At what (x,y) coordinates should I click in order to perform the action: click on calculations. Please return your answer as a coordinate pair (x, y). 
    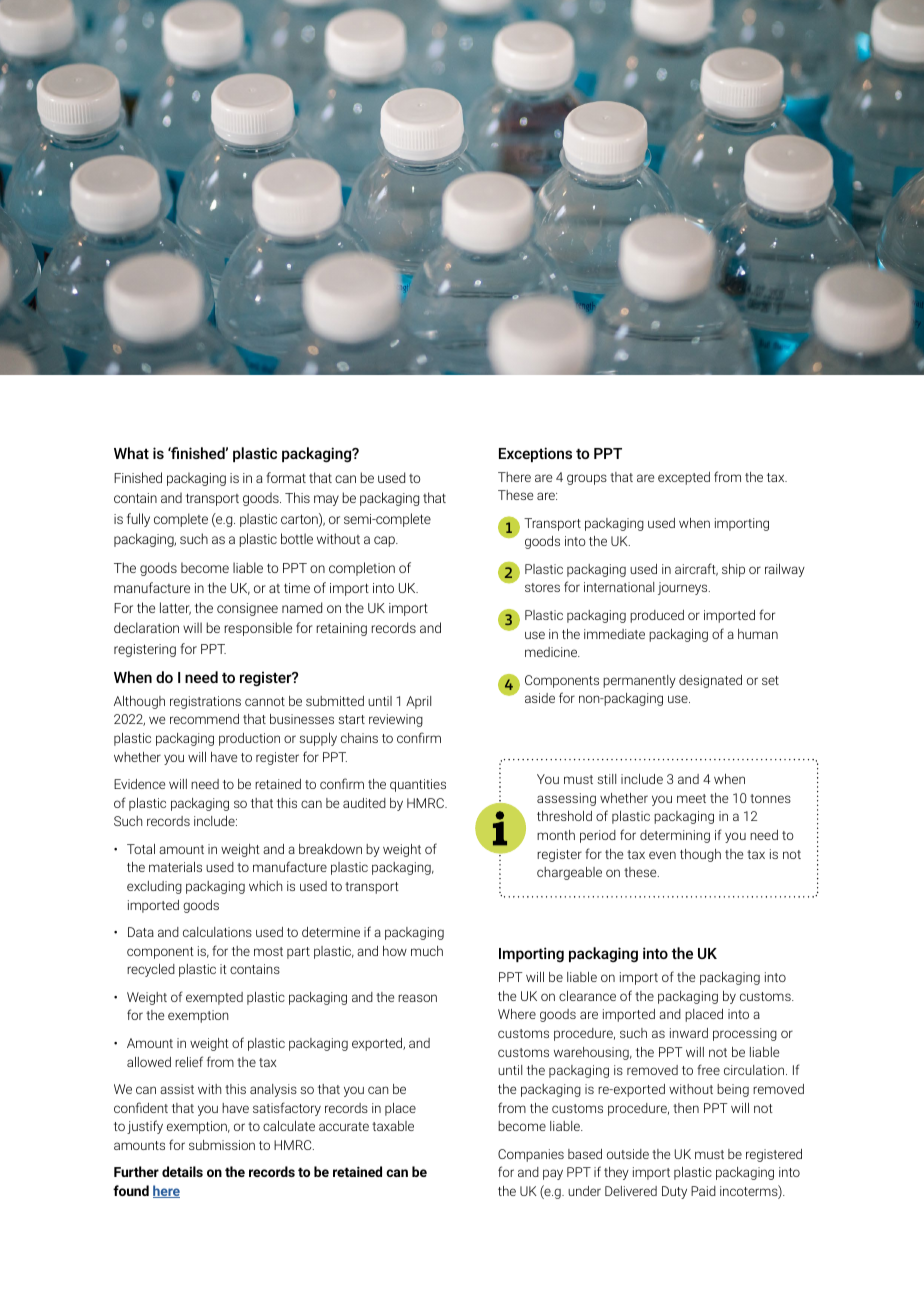
    Looking at the image, I should click on (217, 932).
